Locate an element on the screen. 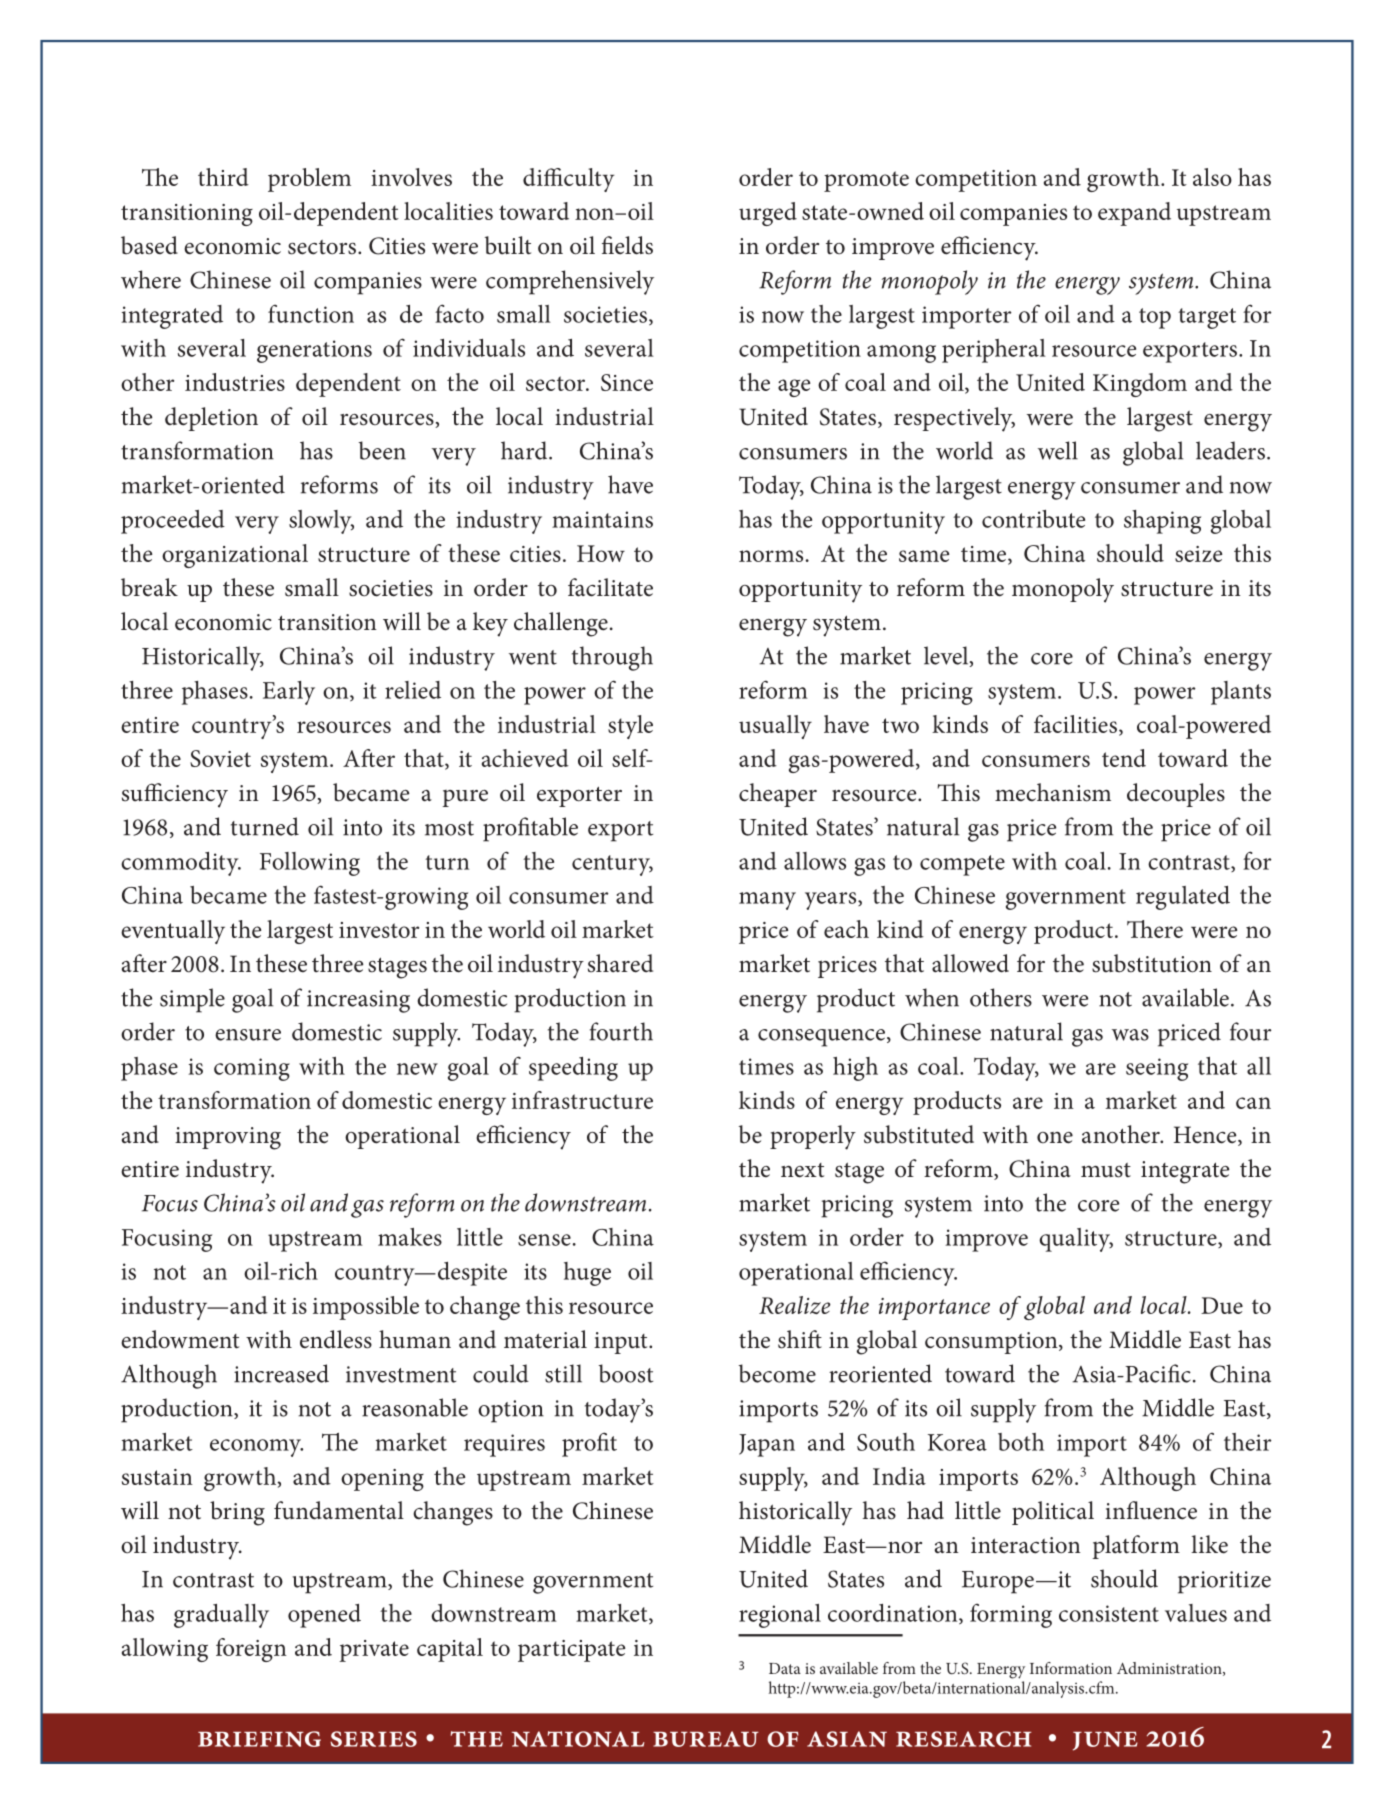 Image resolution: width=1394 pixels, height=1805 pixels. problem is located at coordinates (309, 180).
